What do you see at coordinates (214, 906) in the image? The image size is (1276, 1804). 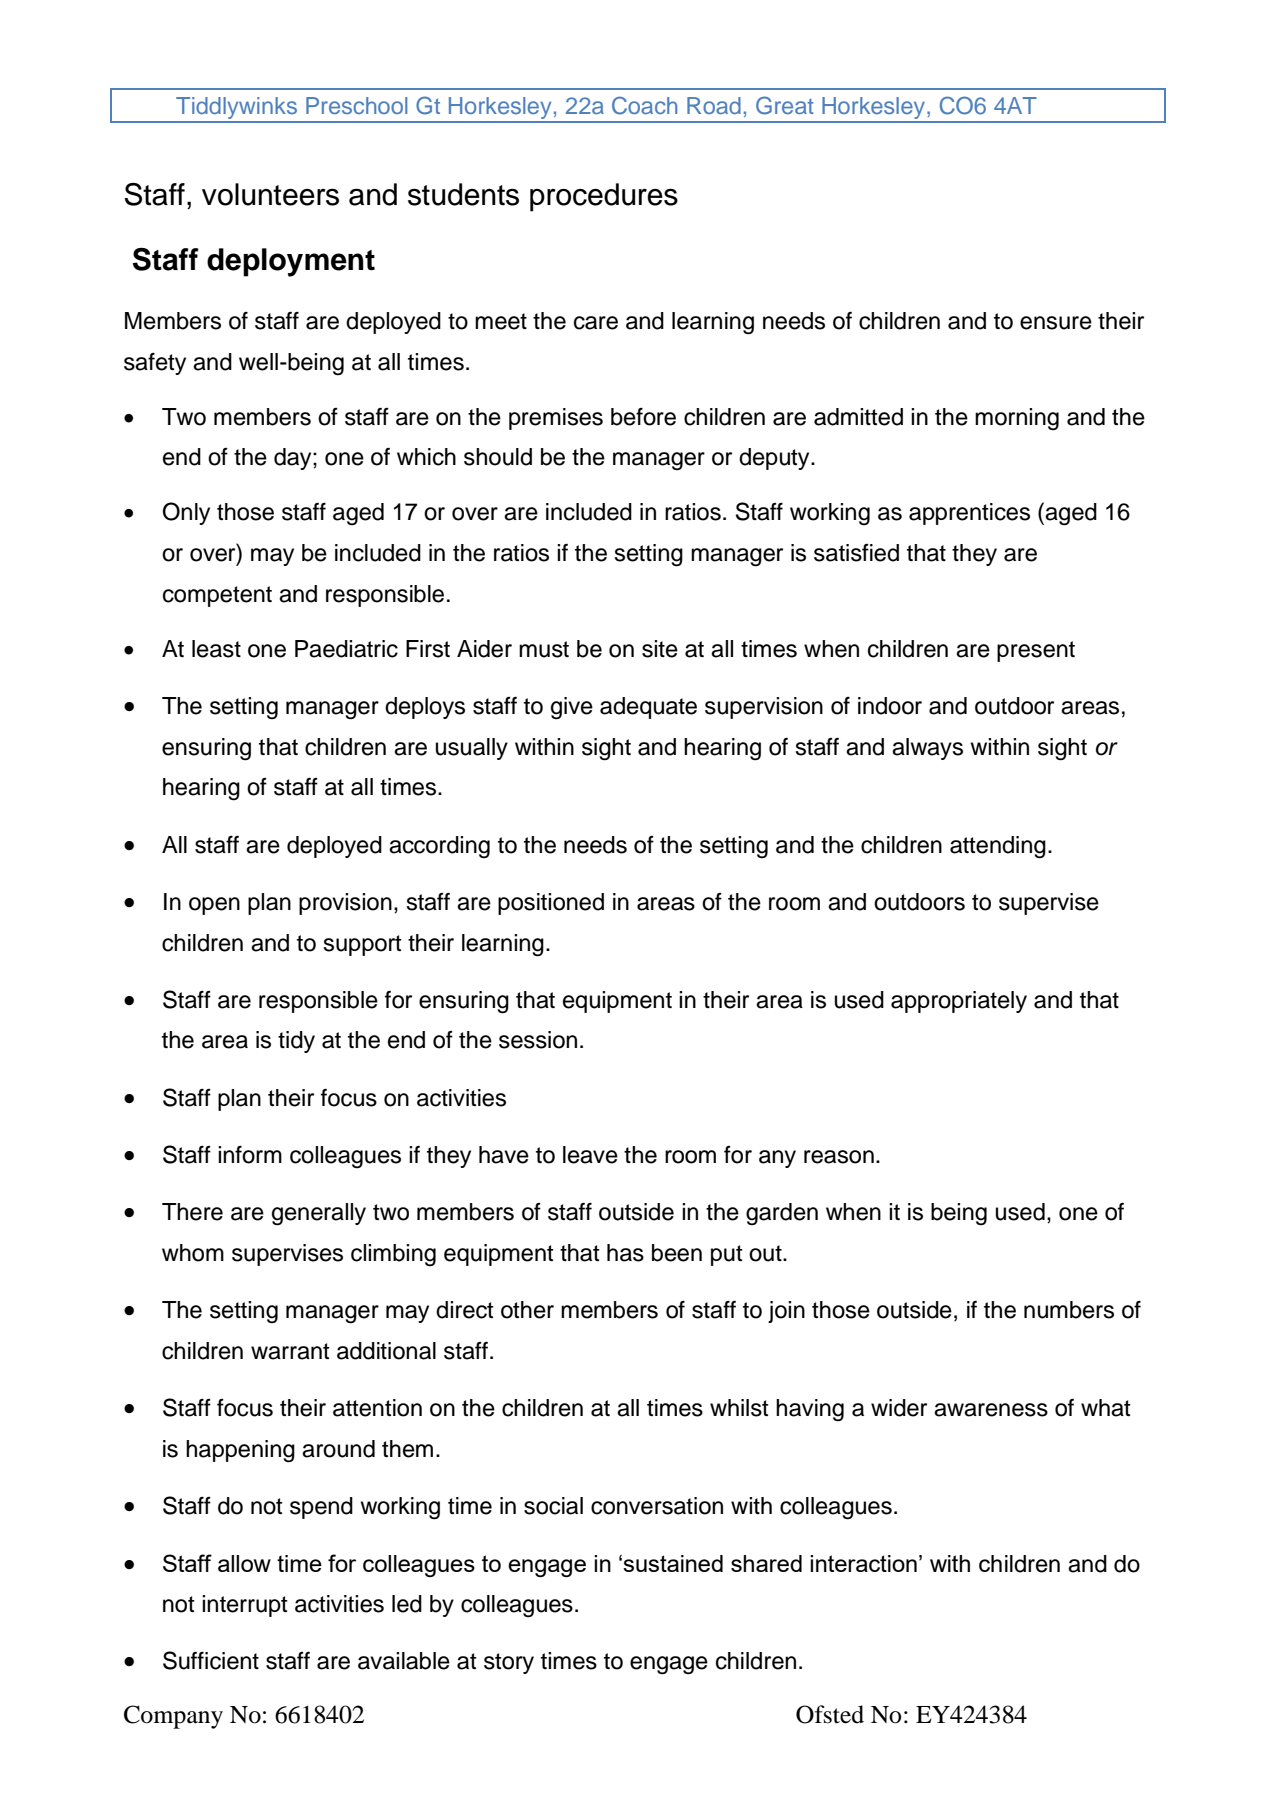 I see `open` at bounding box center [214, 906].
